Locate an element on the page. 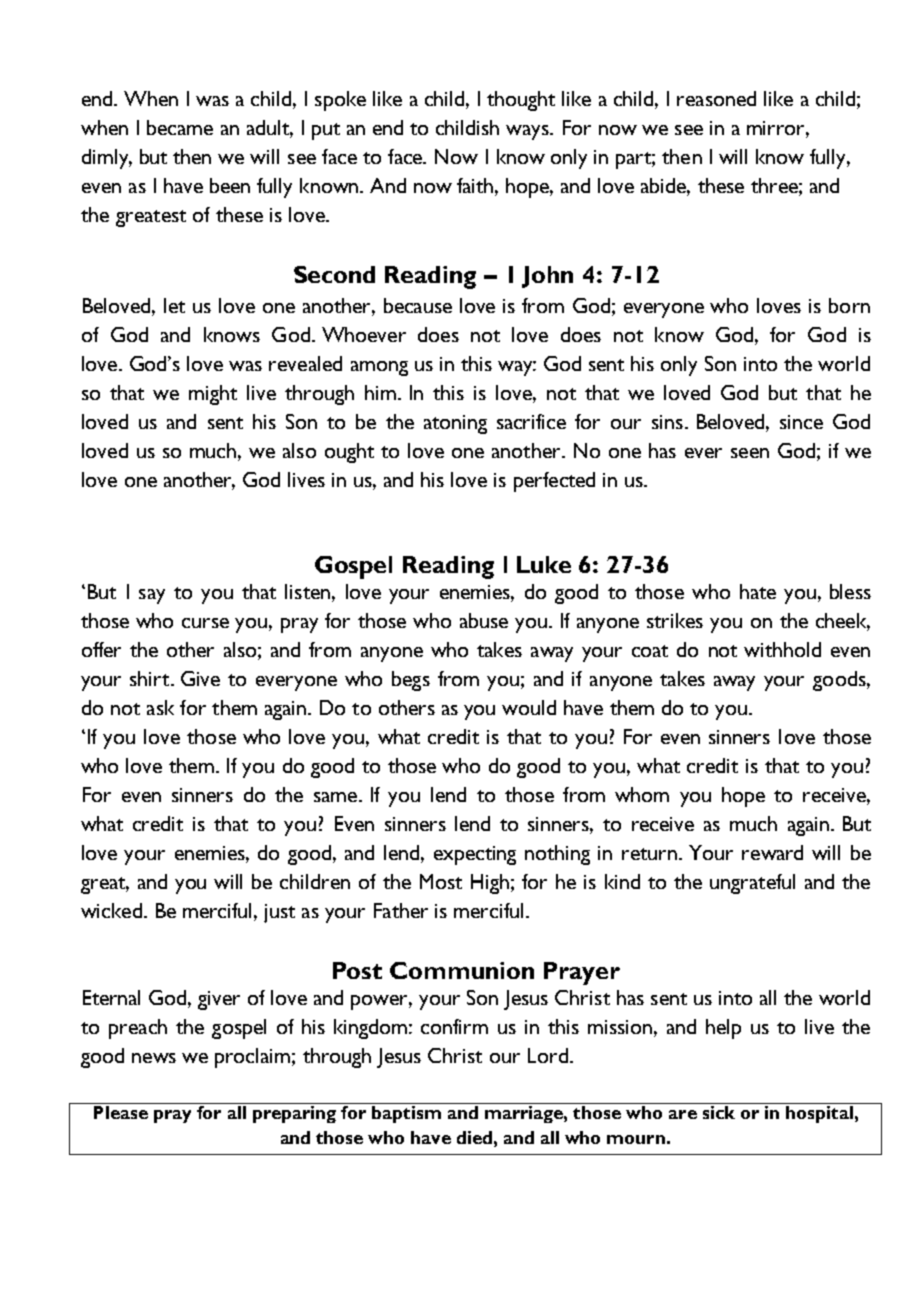 Image resolution: width=924 pixels, height=1308 pixels. atoning is located at coordinates (455, 424).
